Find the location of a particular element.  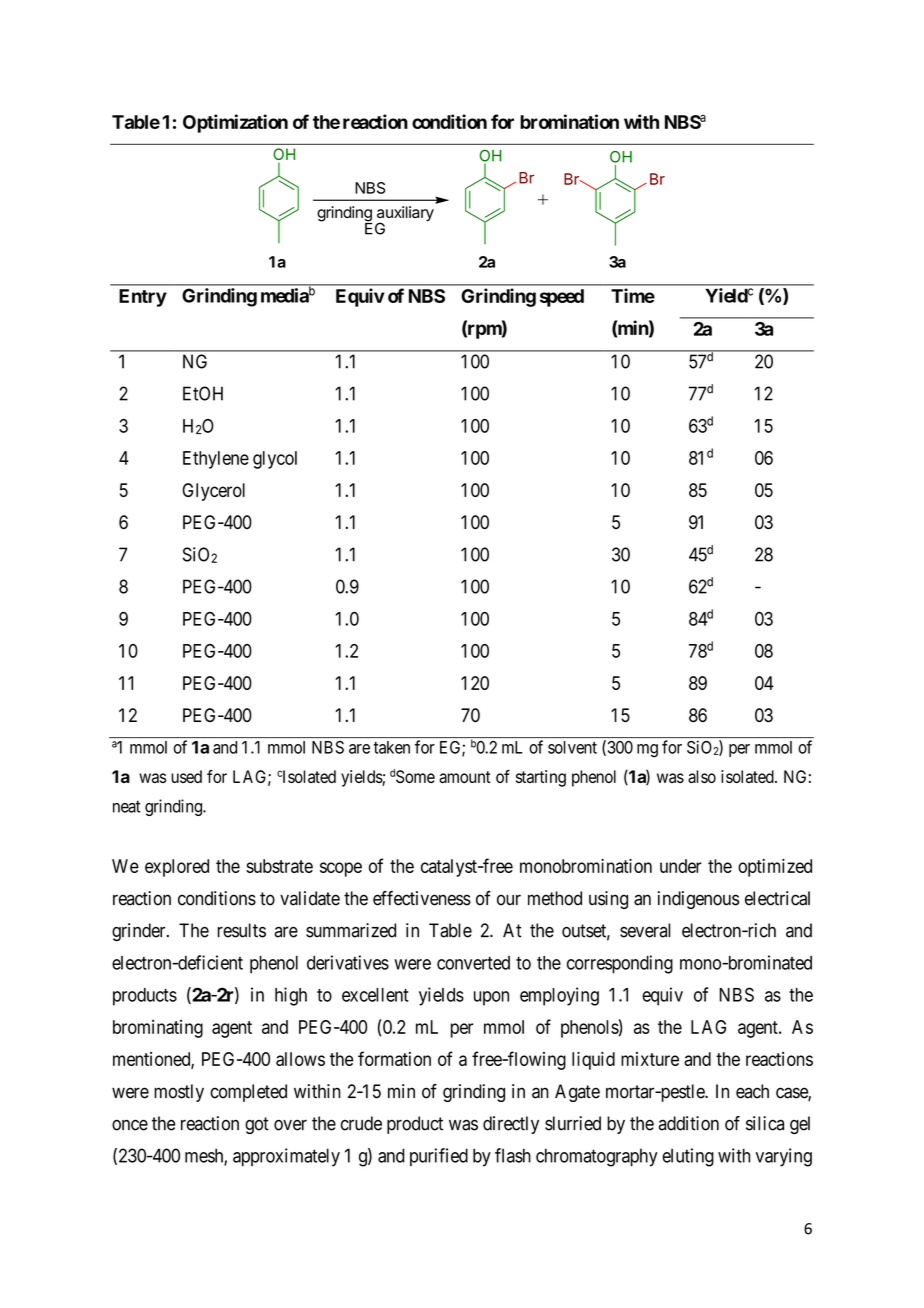

speed is located at coordinates (562, 298).
